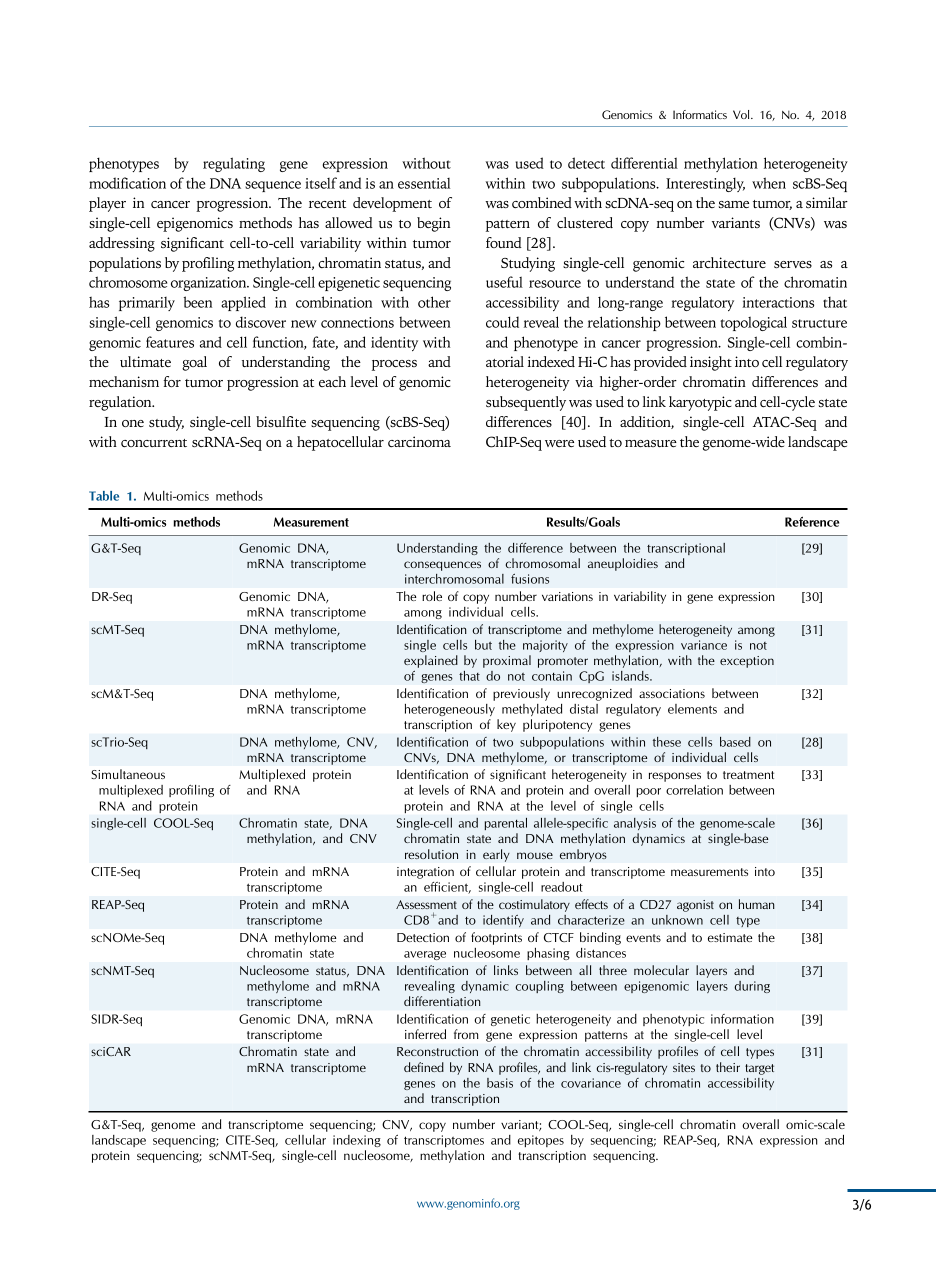 The image size is (936, 1288). Describe the element at coordinates (104, 496) in the screenshot. I see `Table` at that location.
